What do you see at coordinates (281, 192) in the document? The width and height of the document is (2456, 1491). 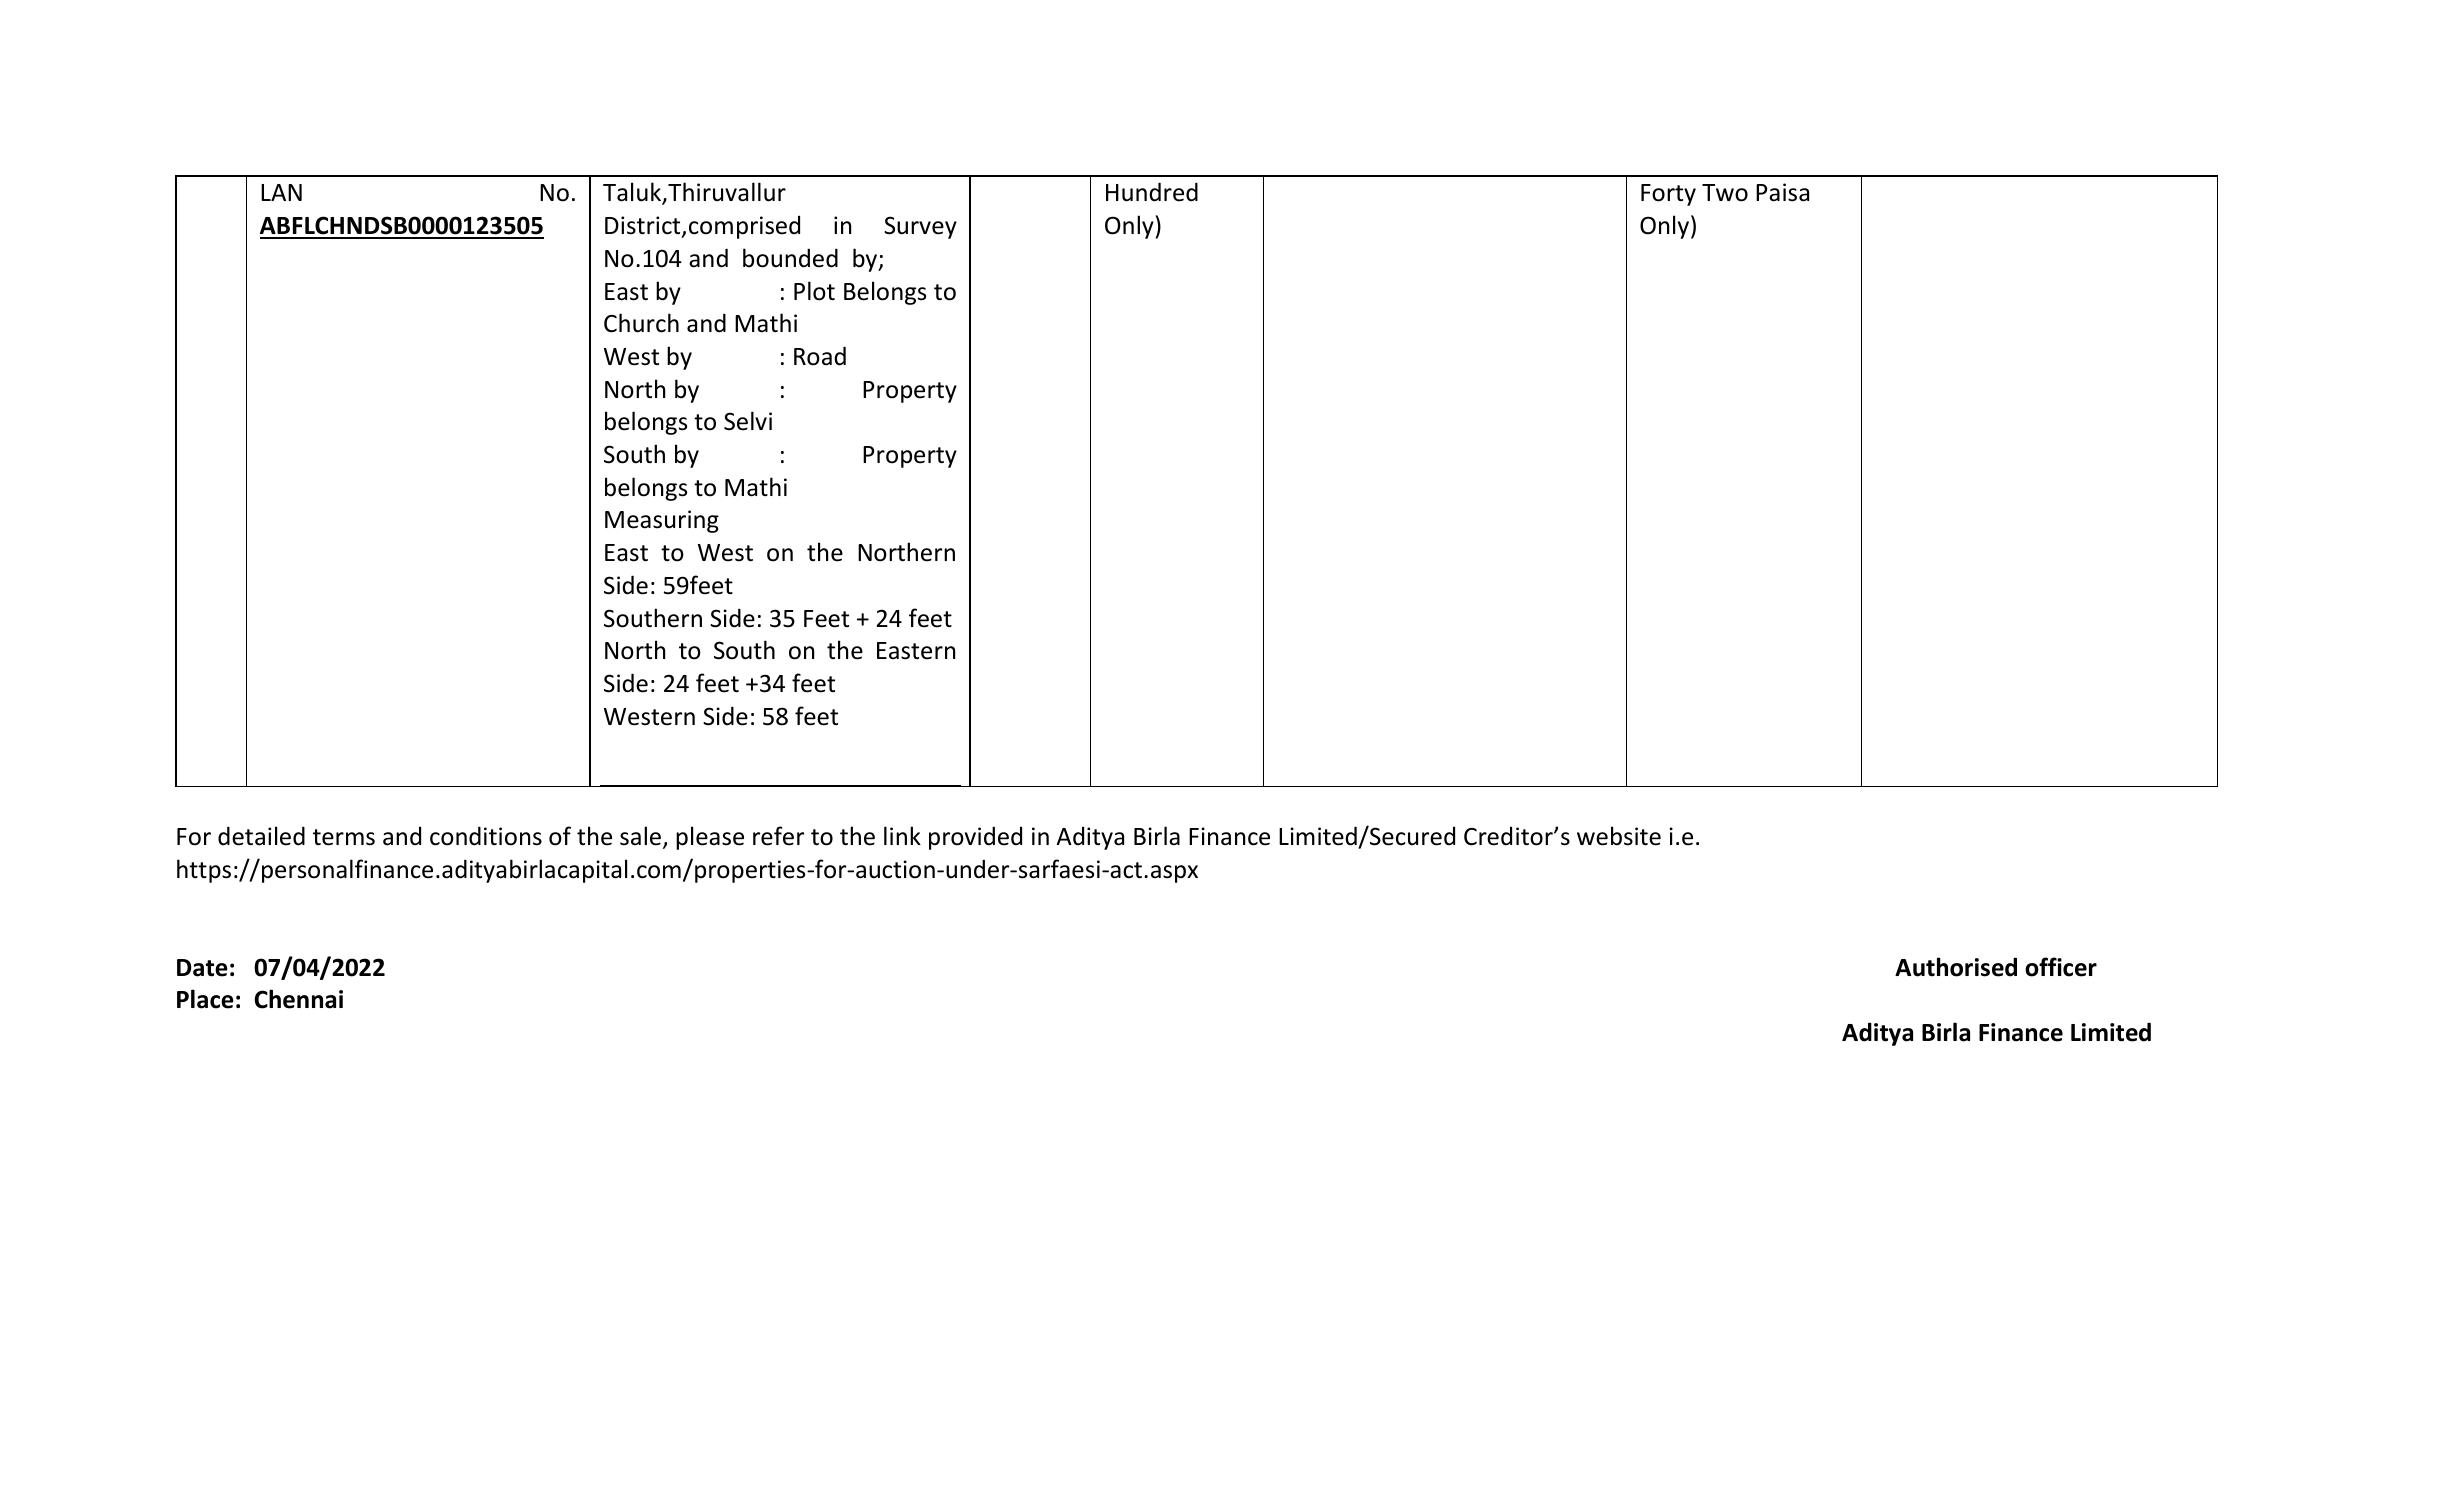 I see `LAN` at bounding box center [281, 192].
